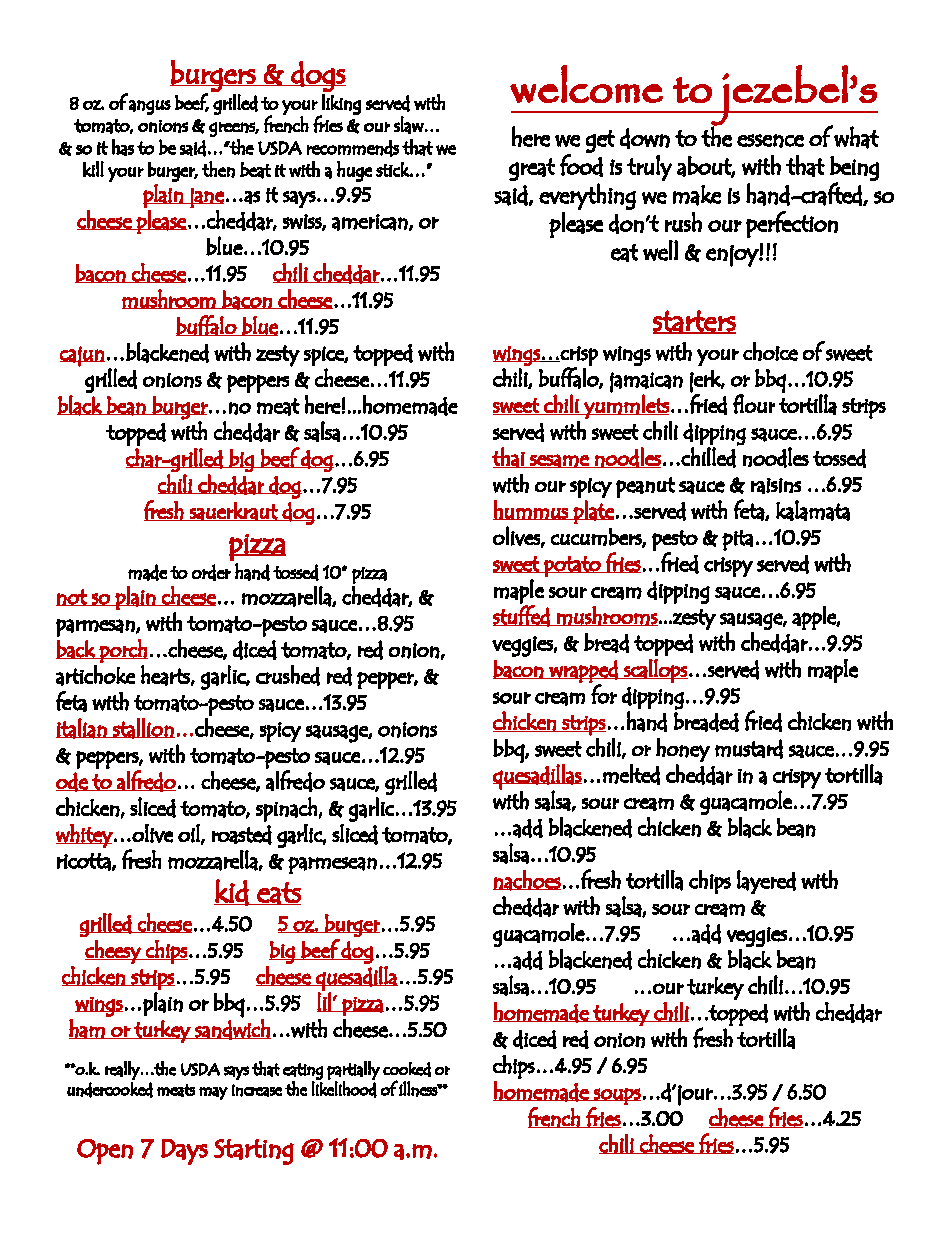 The width and height of the screenshot is (952, 1233). Describe the element at coordinates (189, 833) in the screenshot. I see `oil` at that location.
